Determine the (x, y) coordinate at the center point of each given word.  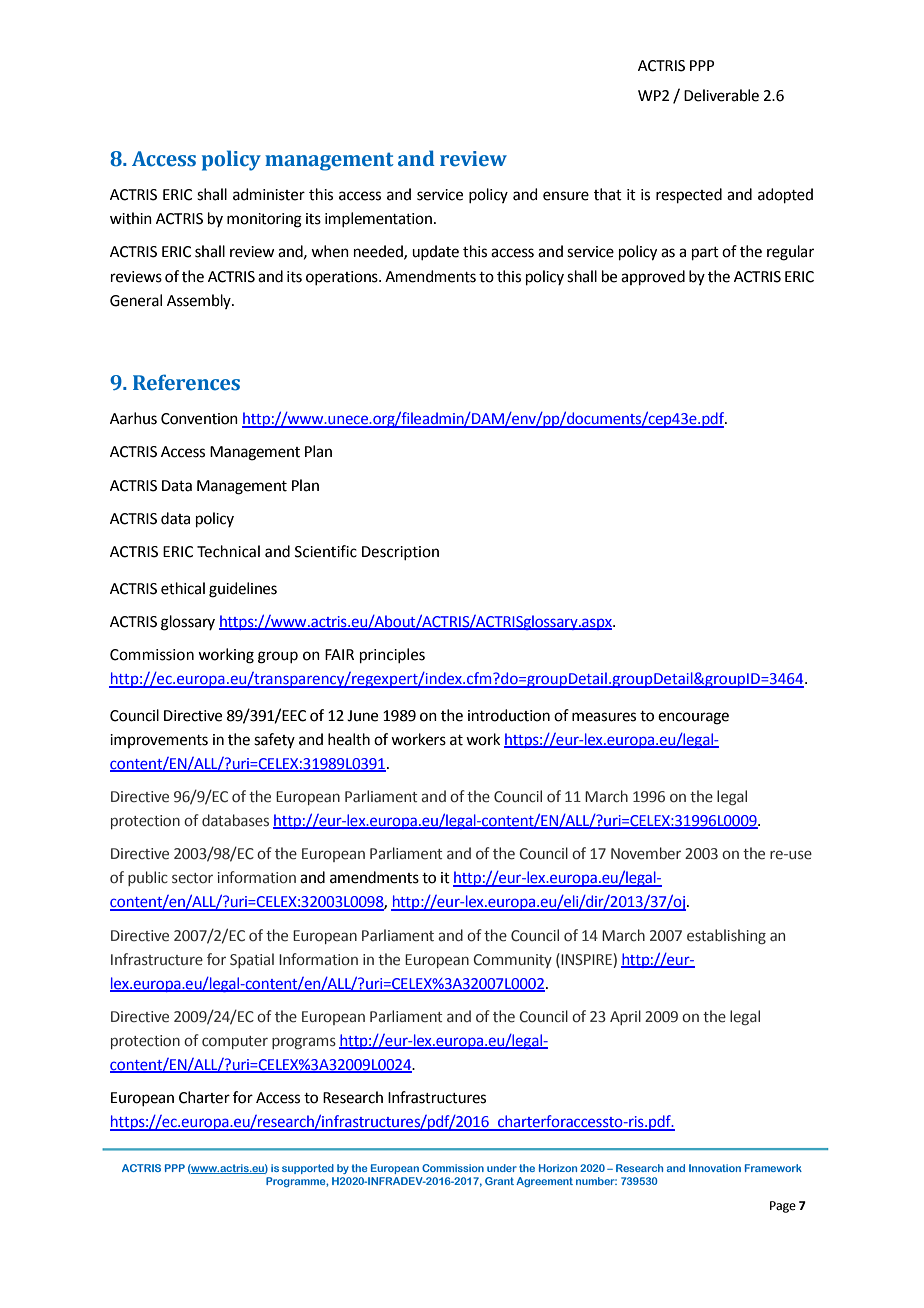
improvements (159, 741)
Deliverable (721, 95)
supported (308, 1169)
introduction (509, 715)
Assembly (200, 301)
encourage (693, 718)
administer (269, 194)
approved (653, 277)
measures (604, 717)
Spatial (252, 960)
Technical (228, 551)
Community (512, 961)
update (435, 252)
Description (400, 553)
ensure (566, 196)
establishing (726, 936)
